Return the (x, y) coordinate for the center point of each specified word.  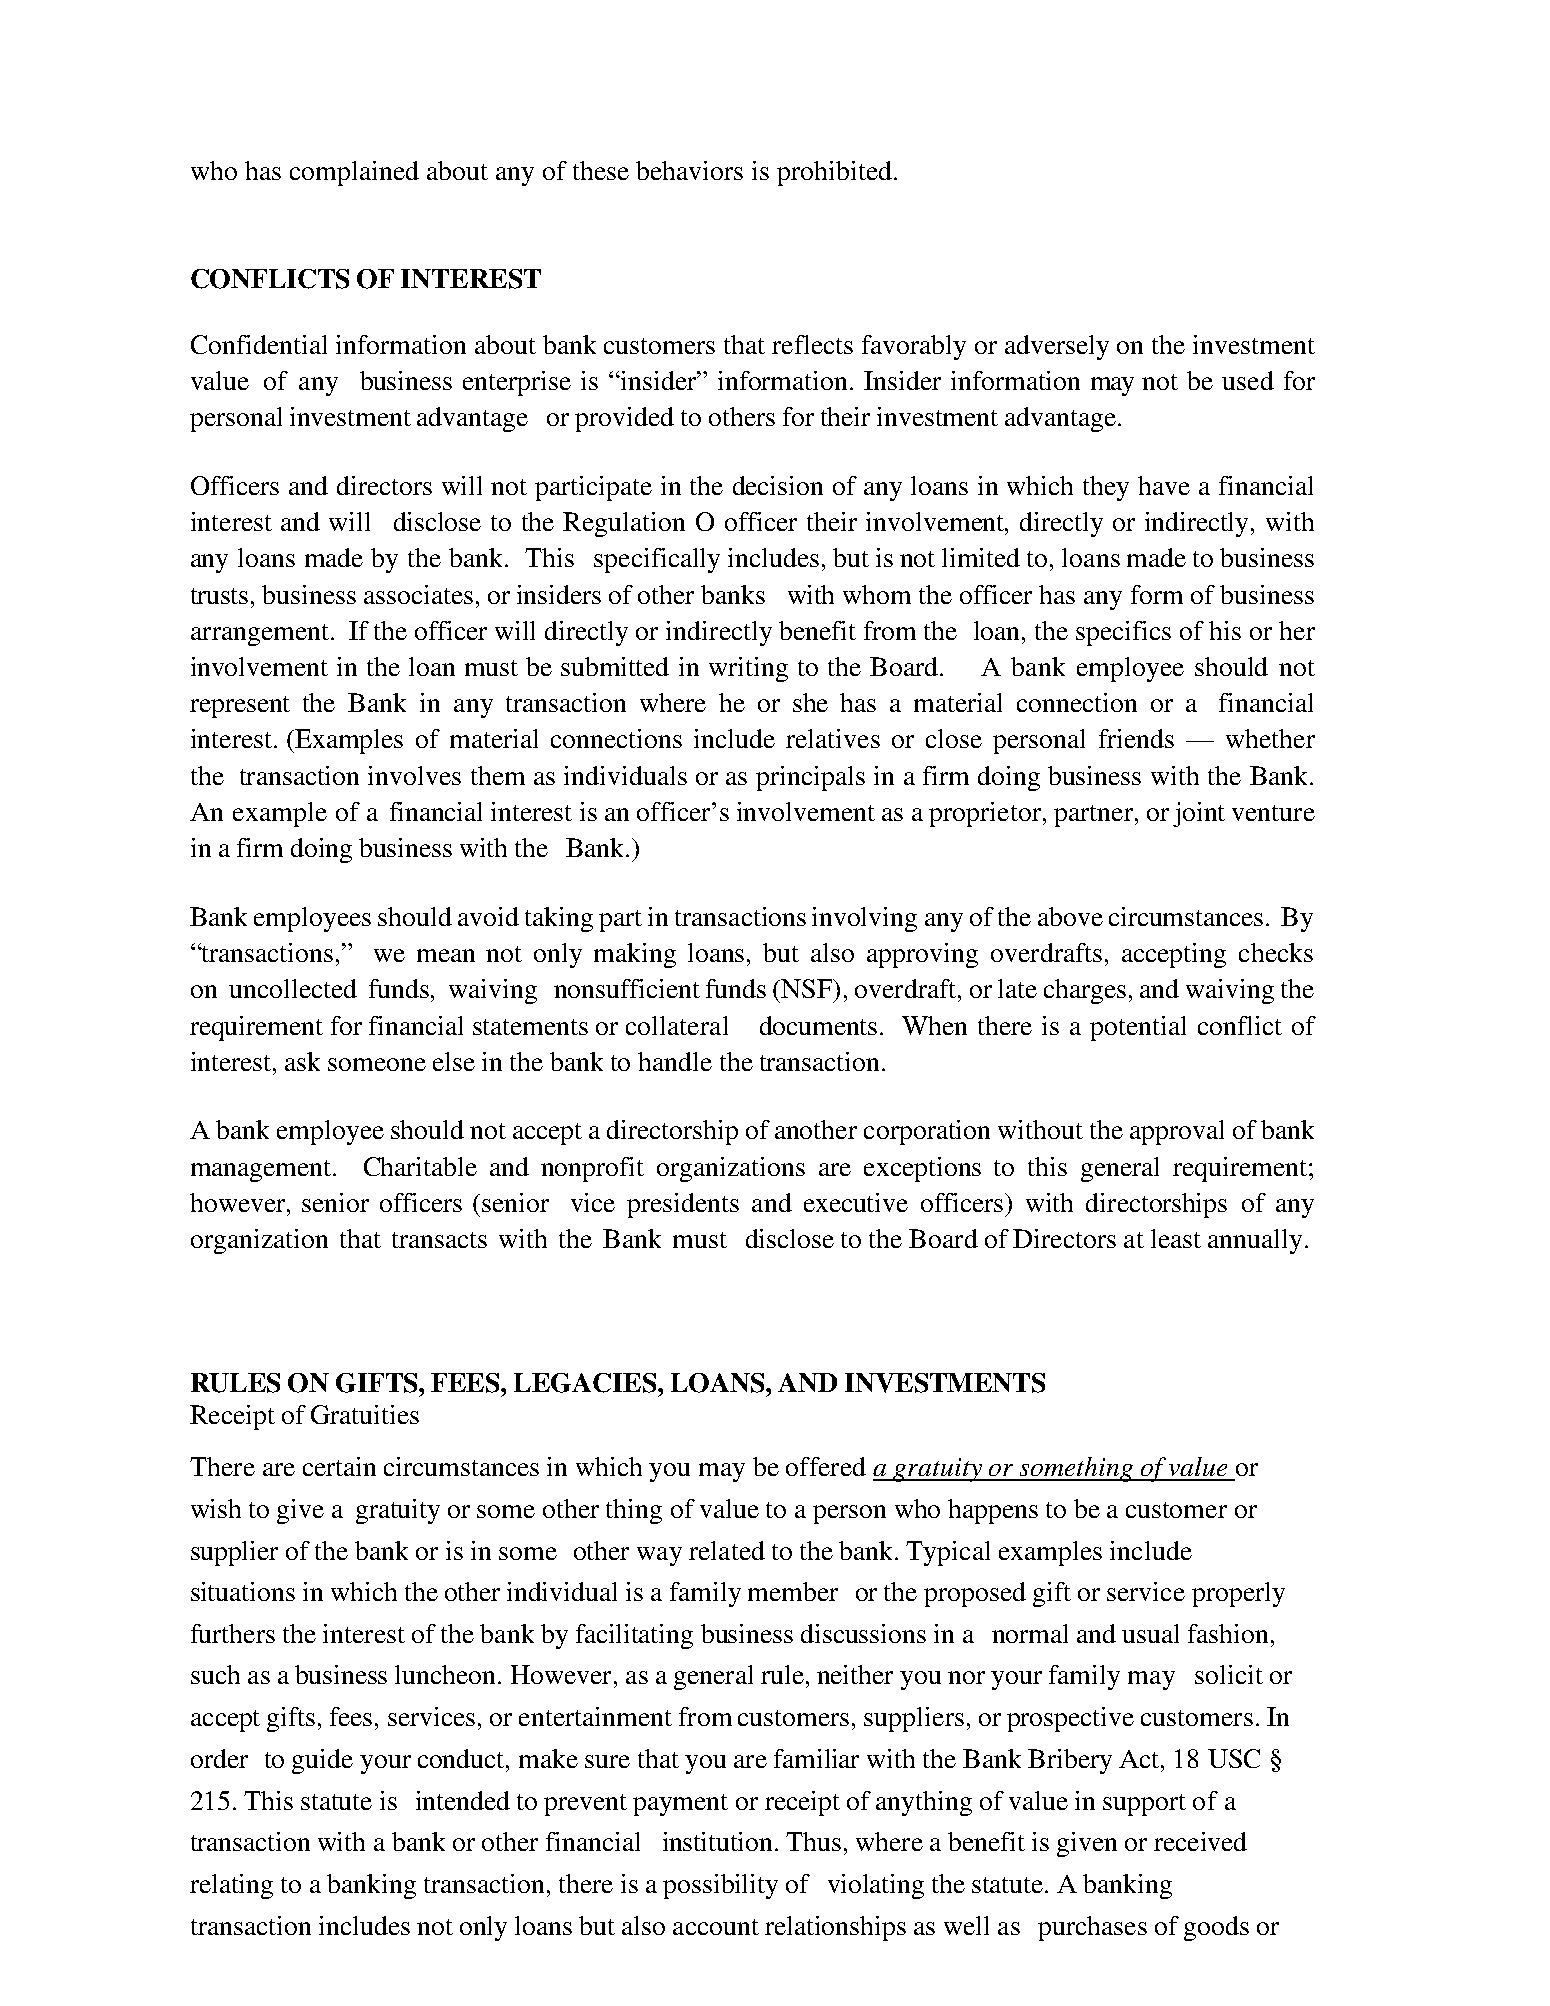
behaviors (689, 170)
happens (993, 1511)
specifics (1123, 633)
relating (231, 1886)
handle (675, 1061)
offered (826, 1466)
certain (339, 1466)
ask (302, 1061)
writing (748, 669)
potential (1138, 1028)
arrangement (261, 635)
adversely (1057, 347)
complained (354, 173)
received (1200, 1841)
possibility (720, 1886)
